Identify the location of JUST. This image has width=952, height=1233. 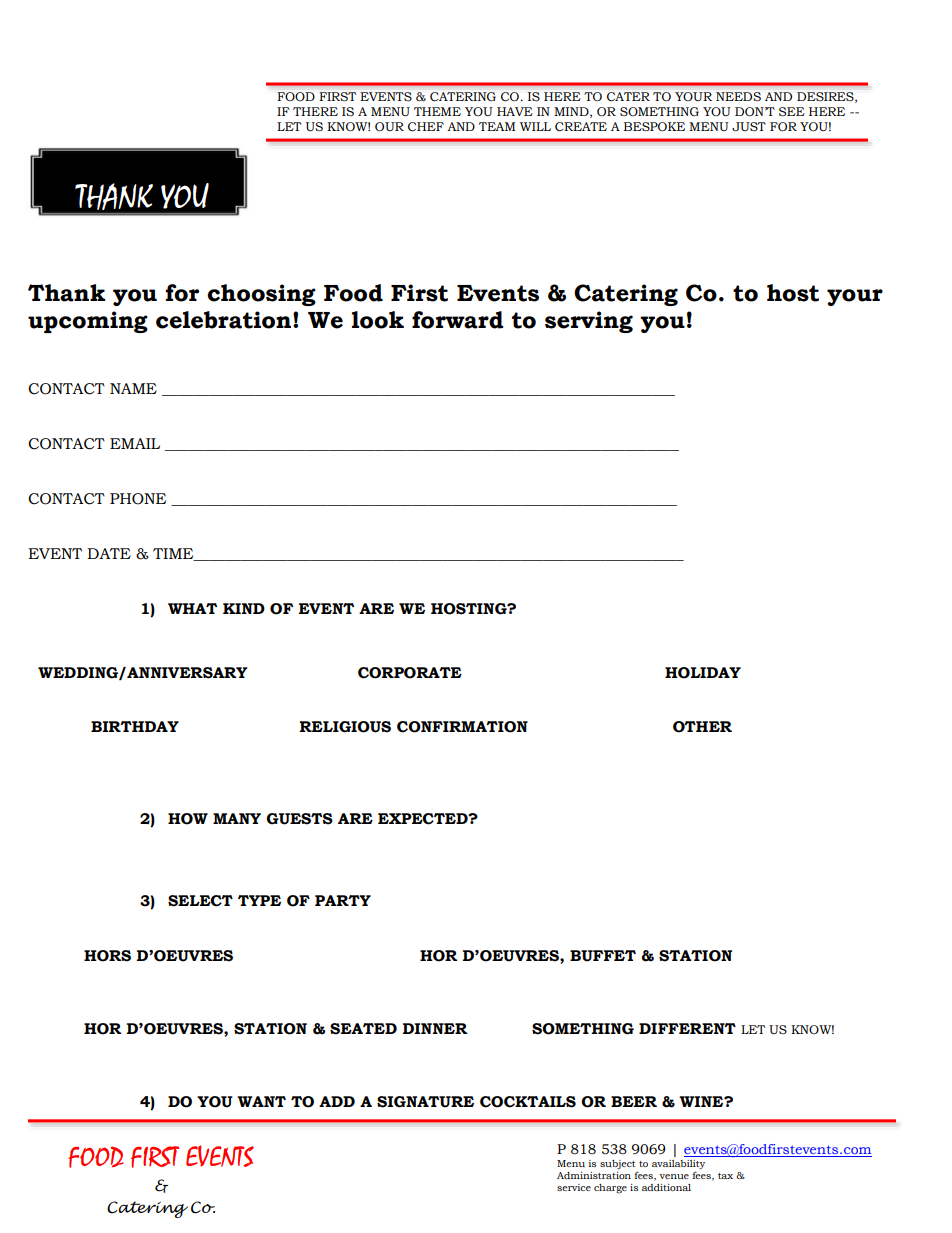
(749, 127).
